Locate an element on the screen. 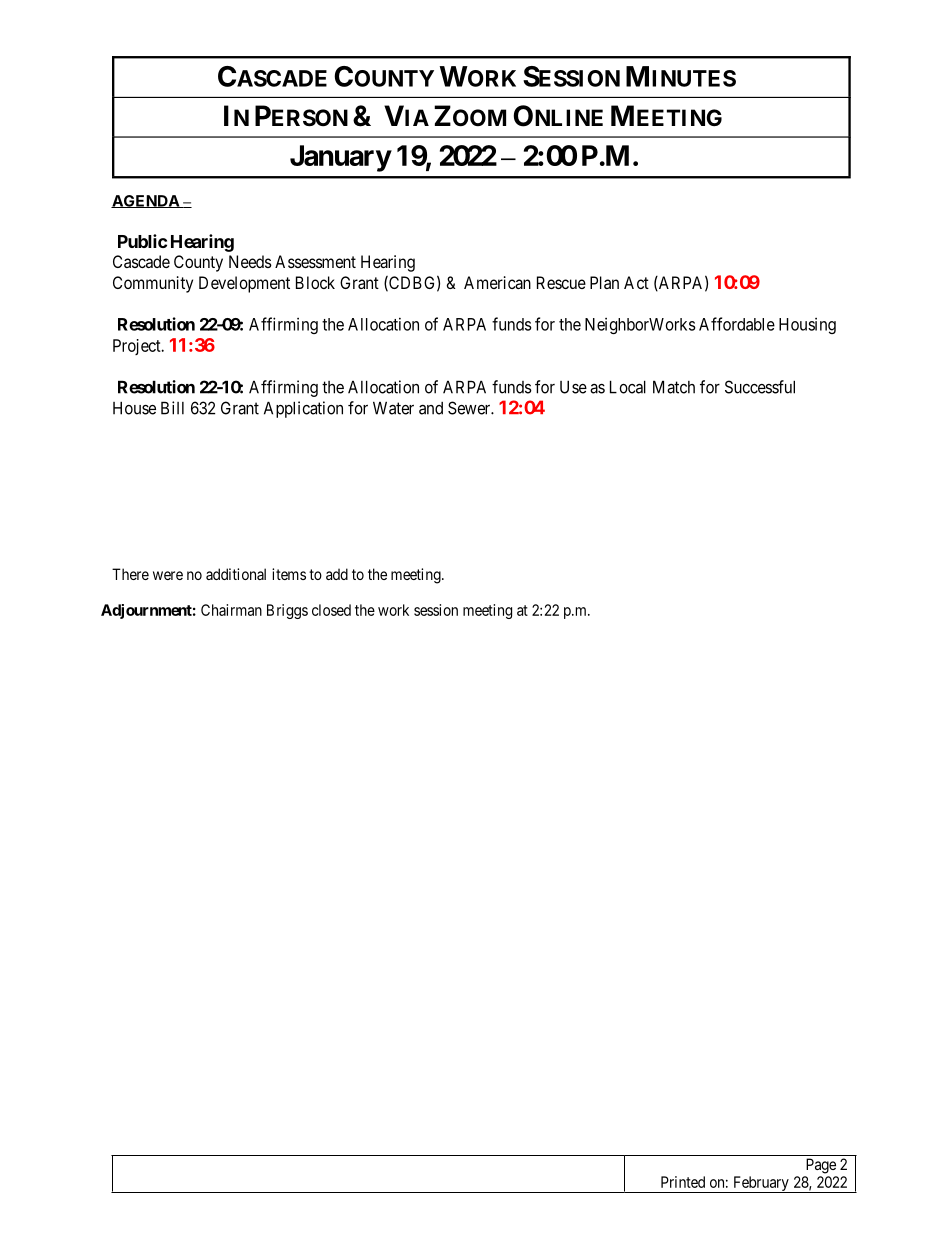 The image size is (952, 1233). AGENDA is located at coordinates (146, 201).
